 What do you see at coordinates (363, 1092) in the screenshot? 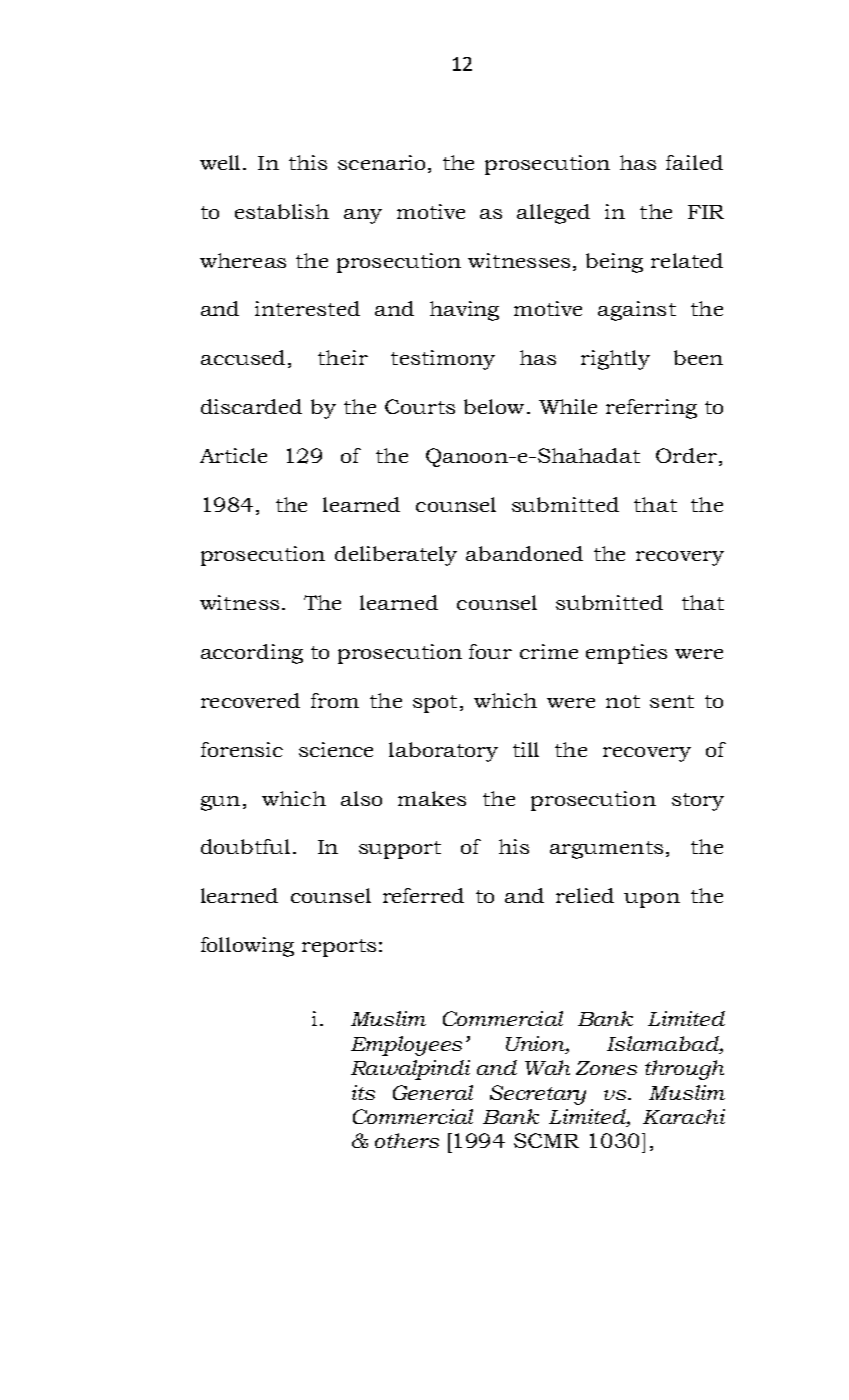
I see `its` at bounding box center [363, 1092].
